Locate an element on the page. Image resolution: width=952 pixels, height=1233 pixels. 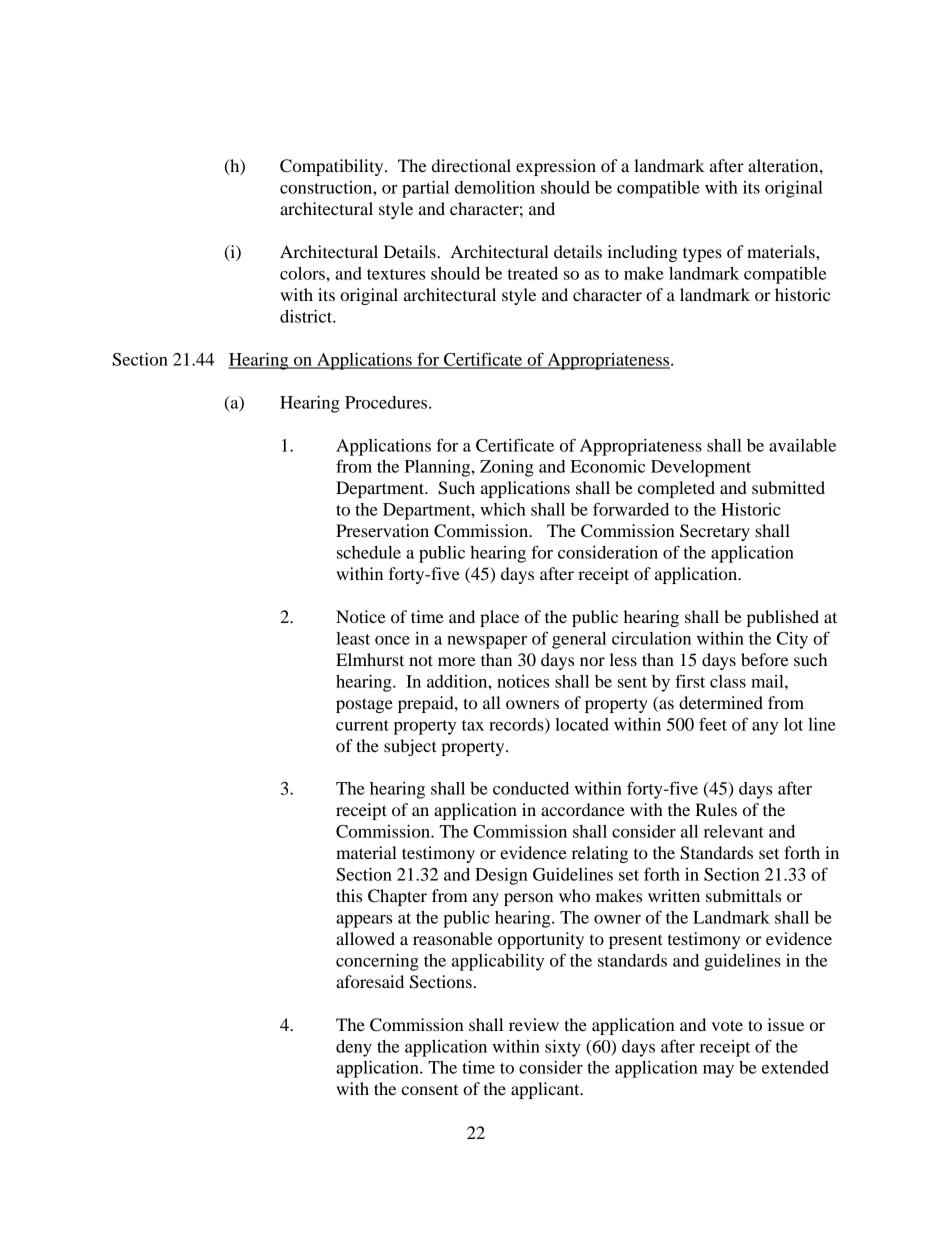
Rules is located at coordinates (716, 809).
